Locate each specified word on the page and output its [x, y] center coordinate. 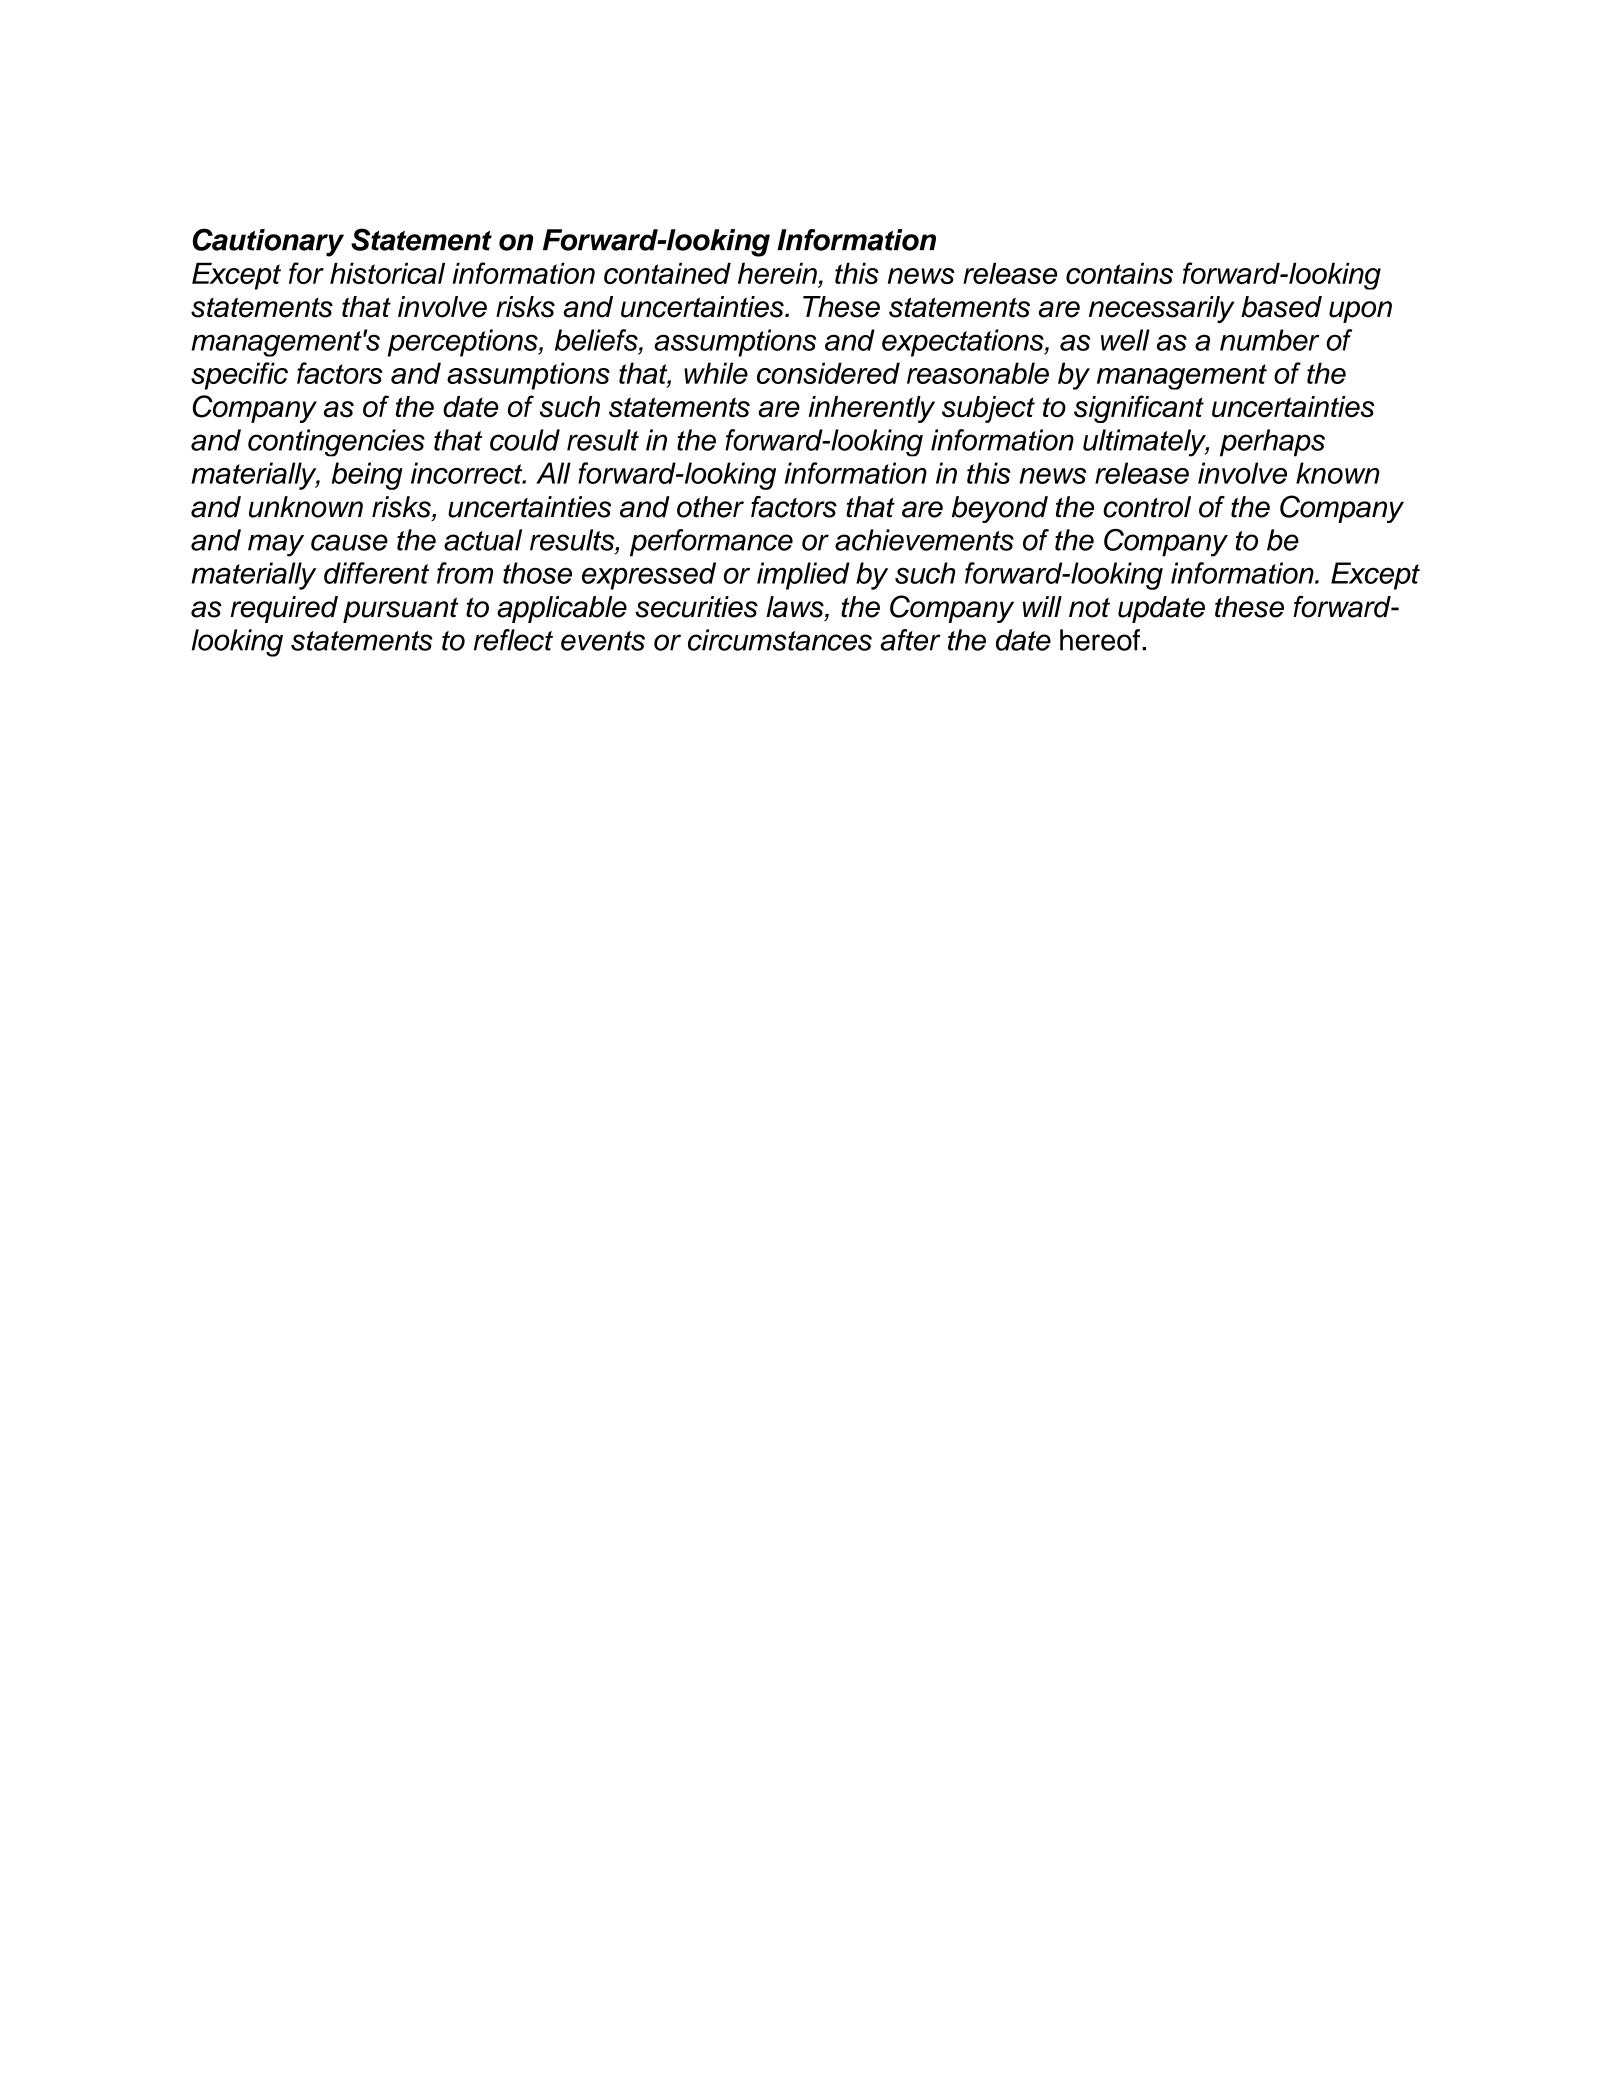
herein [778, 274]
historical [387, 273]
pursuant [400, 610]
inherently [872, 409]
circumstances [780, 640]
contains [1119, 273]
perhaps [1272, 443]
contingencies [336, 443]
